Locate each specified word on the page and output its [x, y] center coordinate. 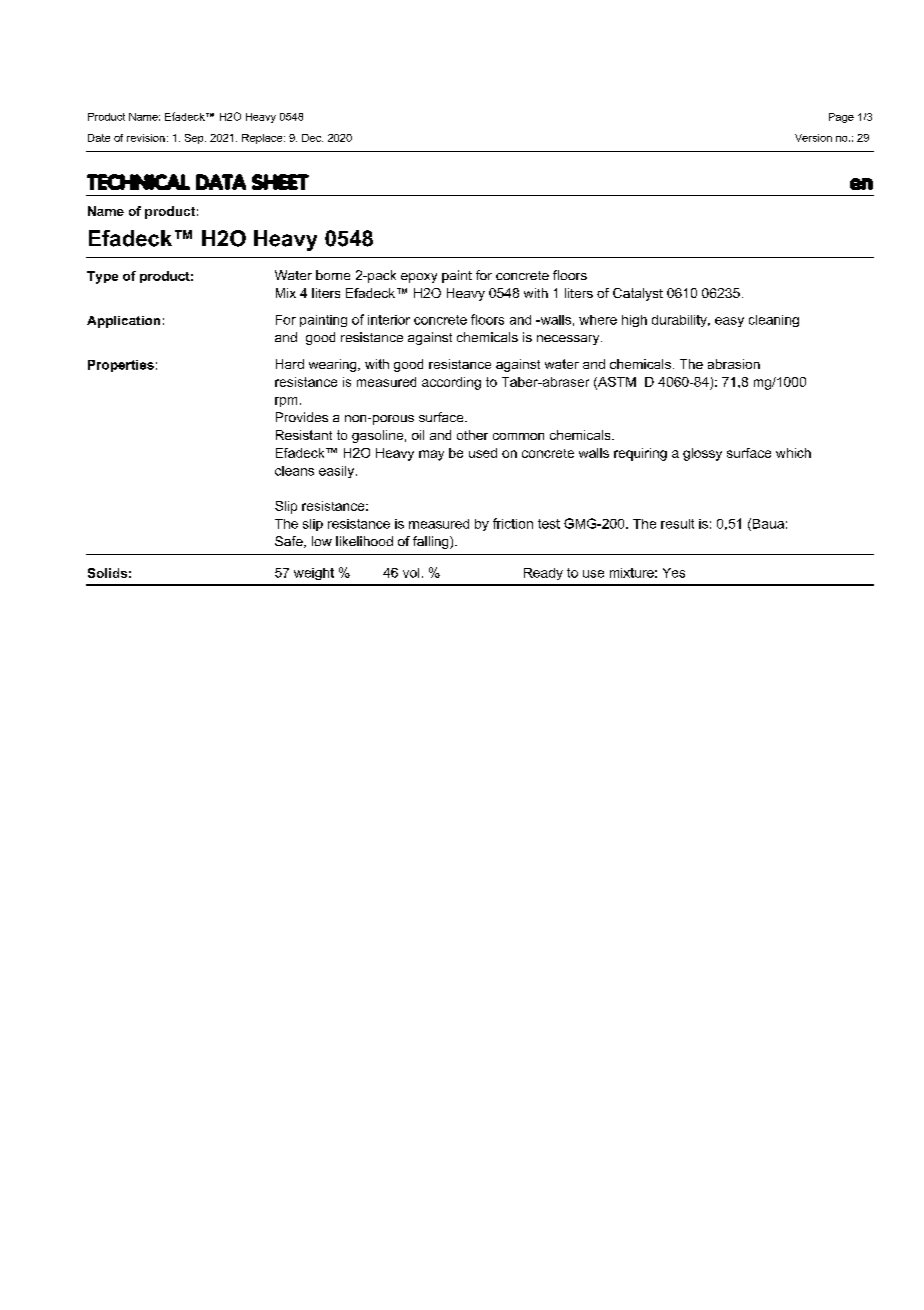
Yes [674, 573]
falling [432, 542]
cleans [294, 471]
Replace [263, 139]
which [793, 453]
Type [102, 277]
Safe [290, 542]
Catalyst [638, 294]
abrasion [734, 364]
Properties [121, 366]
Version [813, 138]
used [483, 453]
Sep [195, 139]
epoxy [419, 278]
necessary [569, 340]
